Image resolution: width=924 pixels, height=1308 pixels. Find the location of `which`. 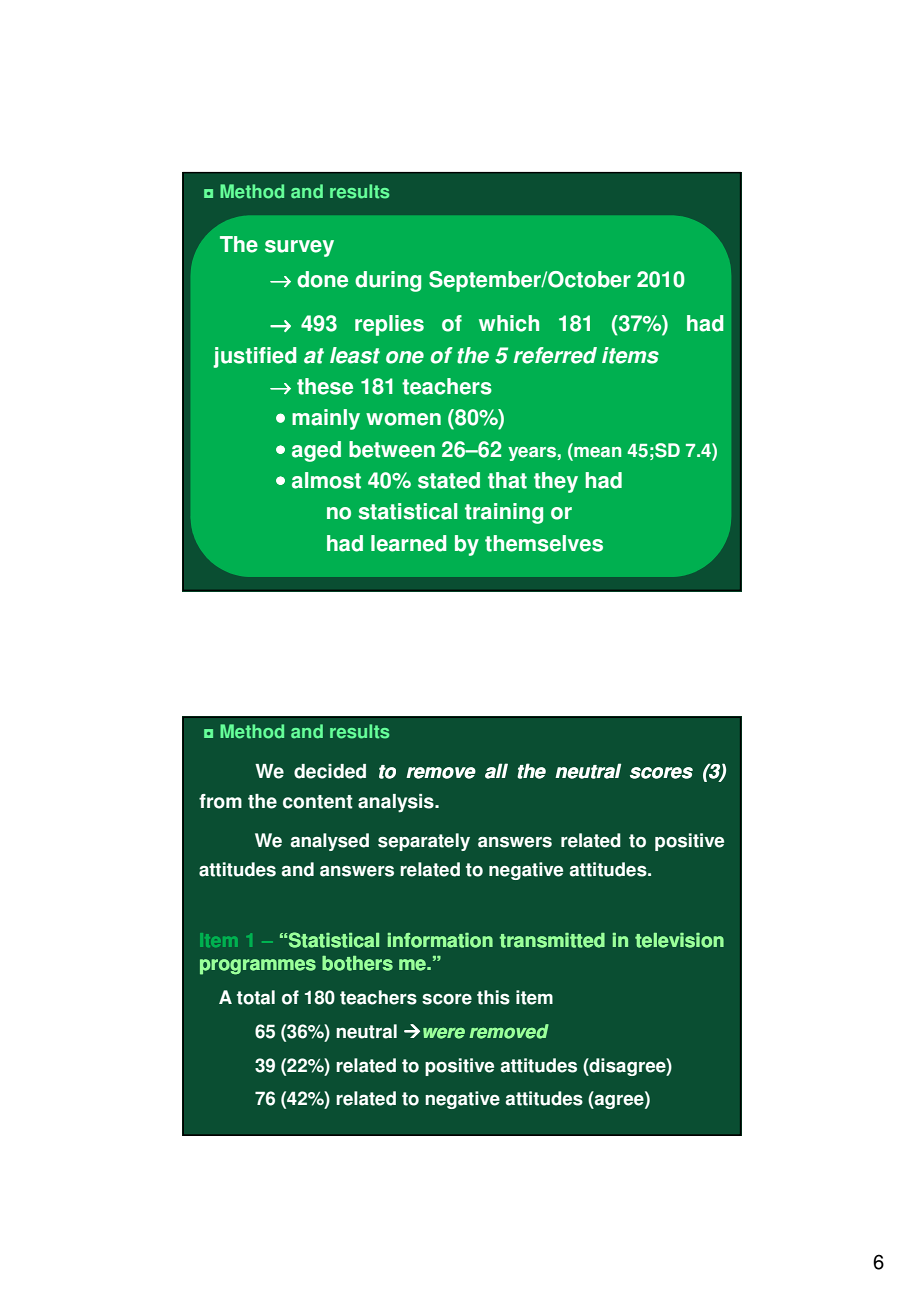

which is located at coordinates (509, 323).
